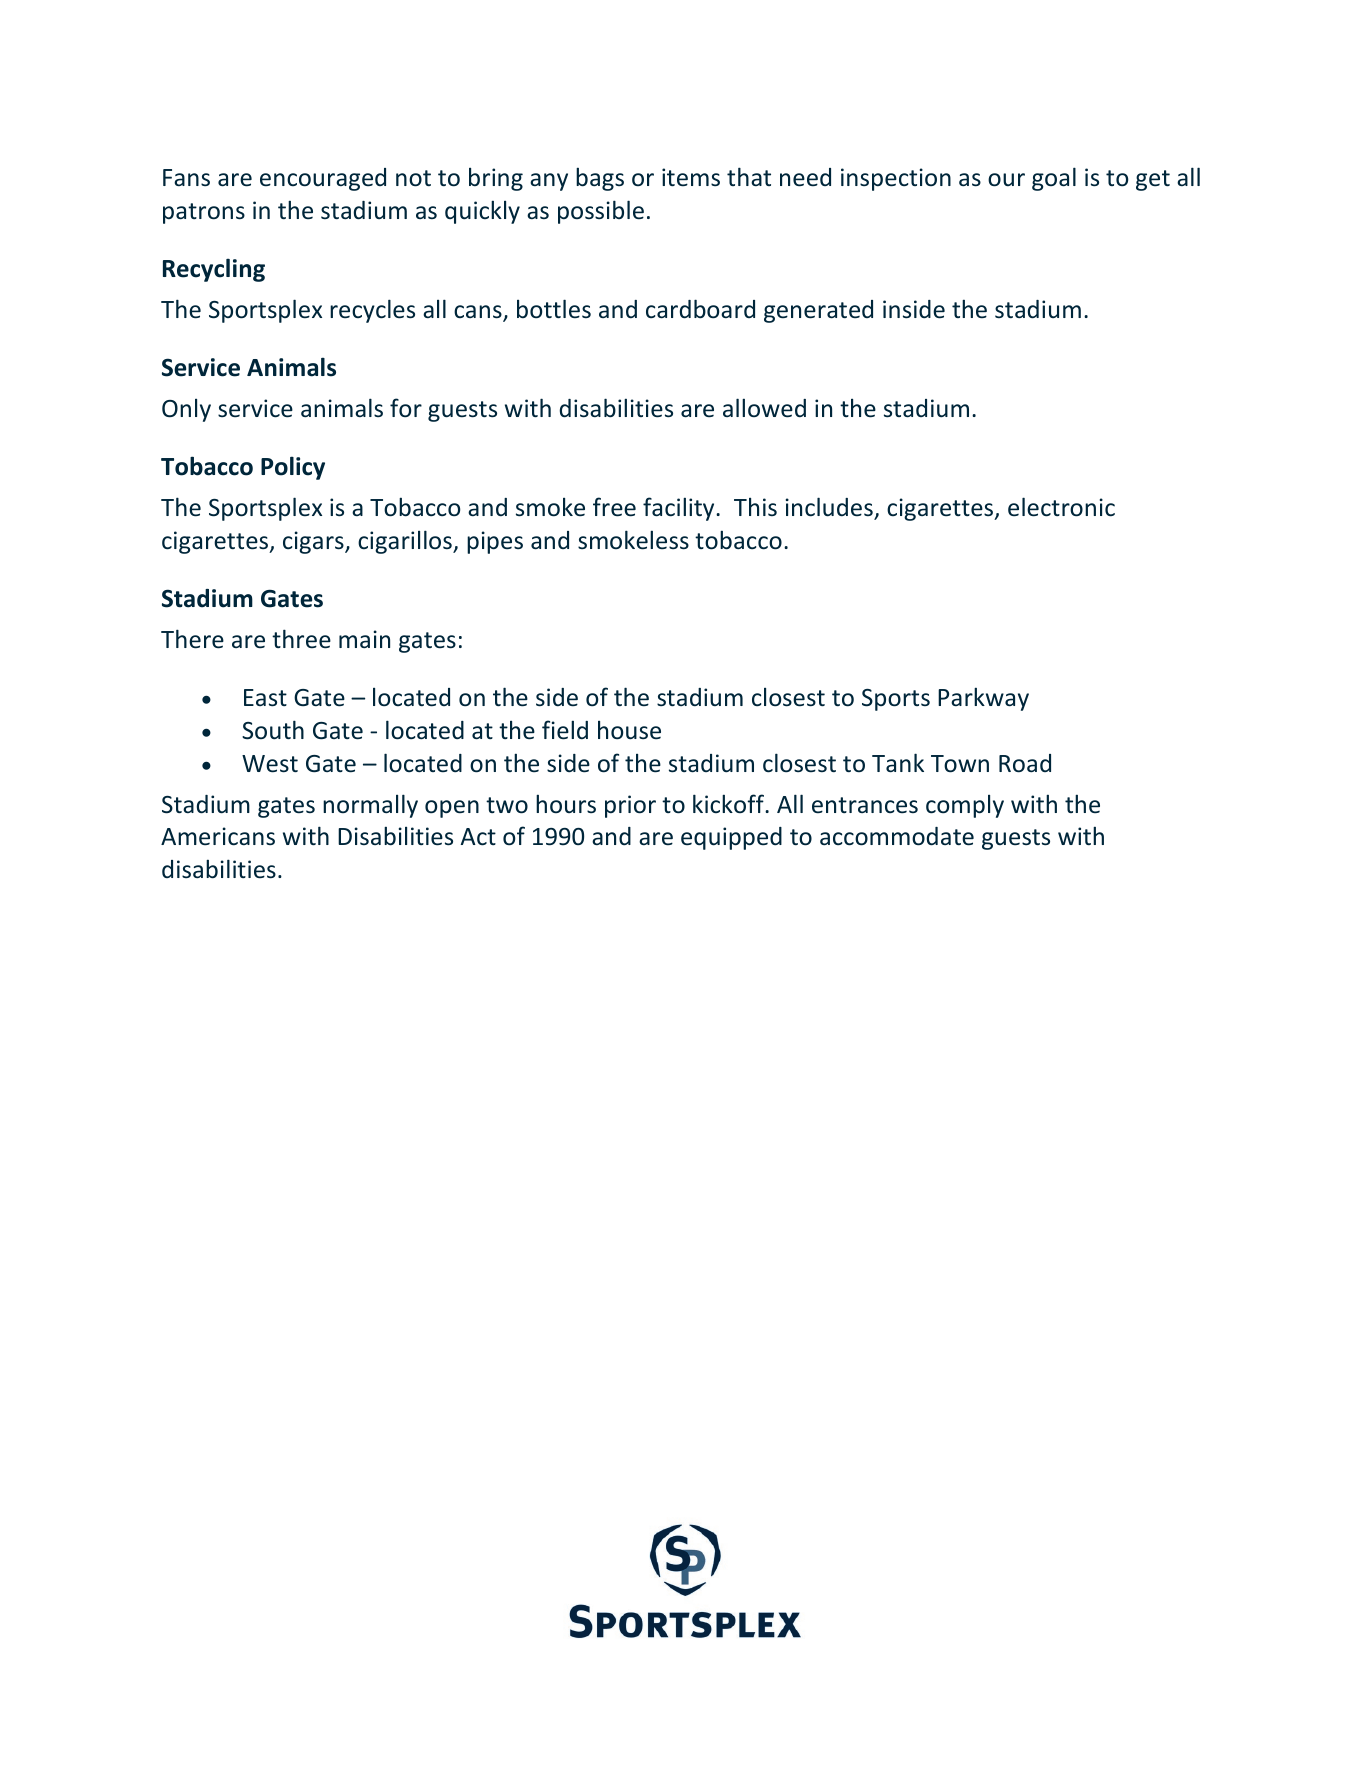 The width and height of the screenshot is (1370, 1772). I want to click on normally, so click(370, 806).
